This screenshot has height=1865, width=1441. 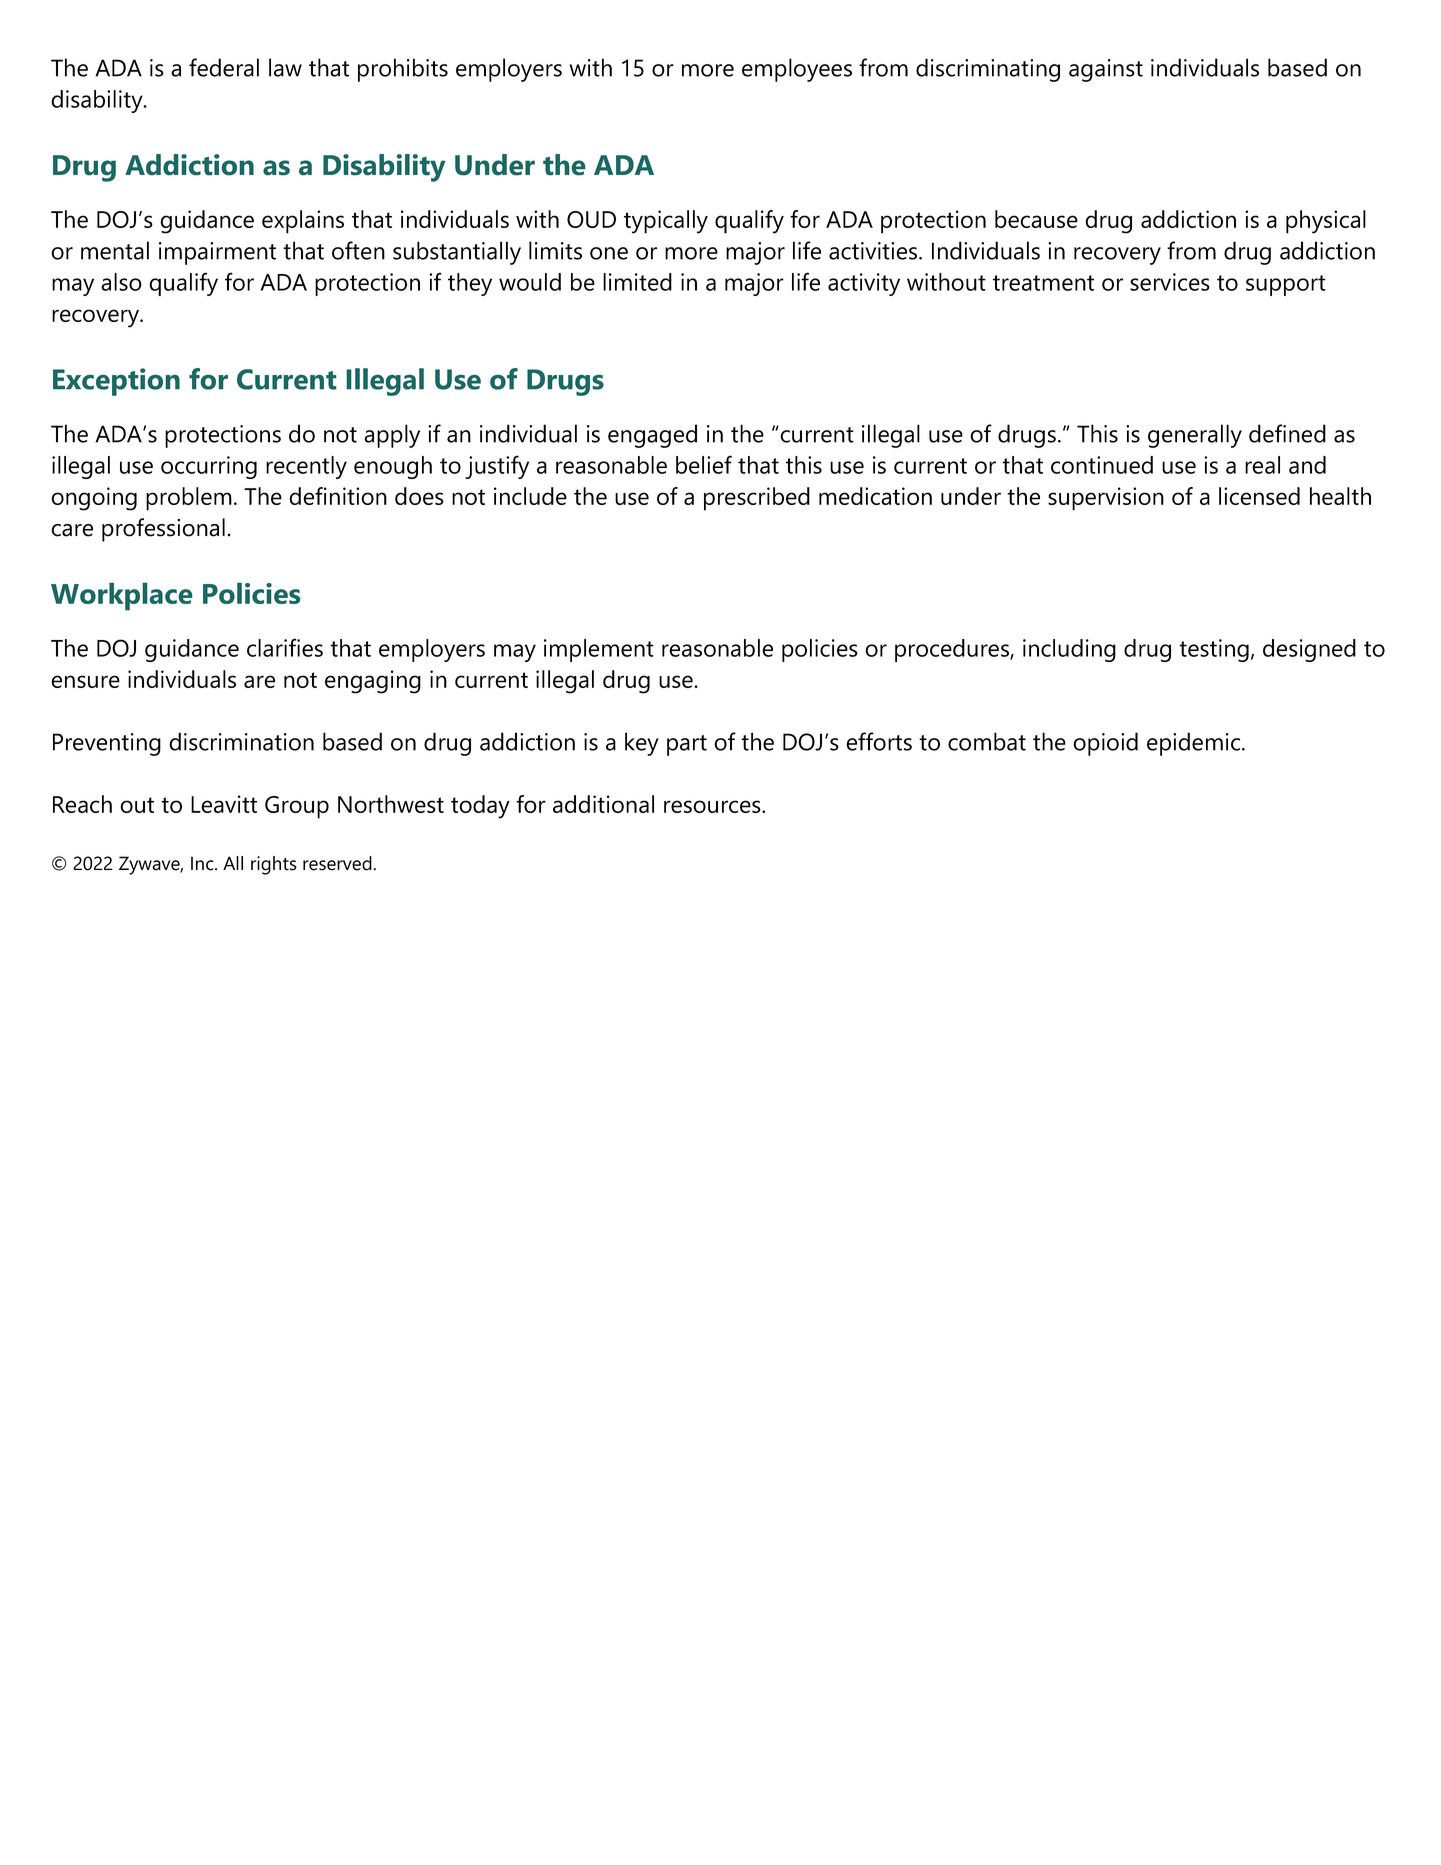 I want to click on employees, so click(x=797, y=70).
